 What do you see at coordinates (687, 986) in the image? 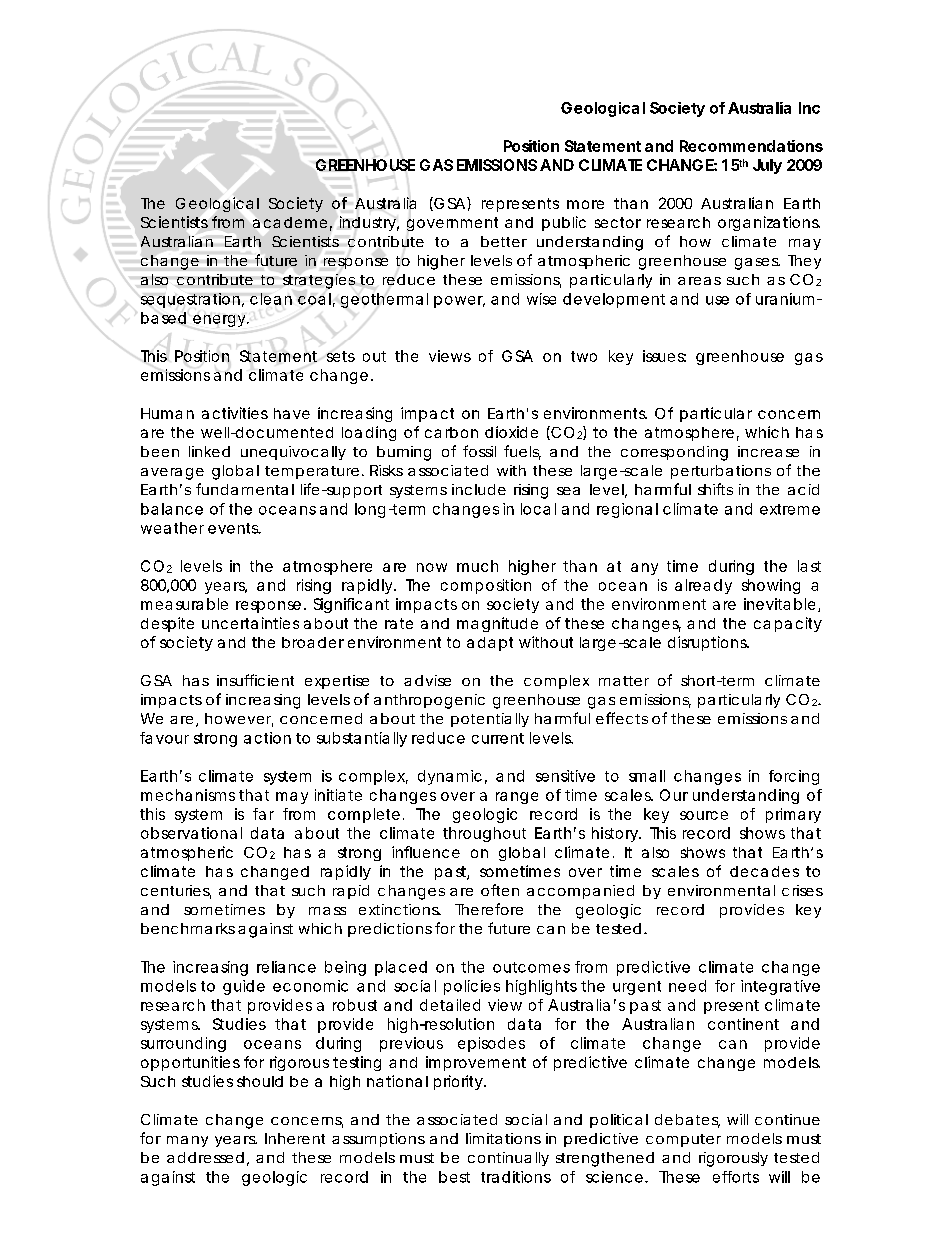
I see `need` at bounding box center [687, 986].
